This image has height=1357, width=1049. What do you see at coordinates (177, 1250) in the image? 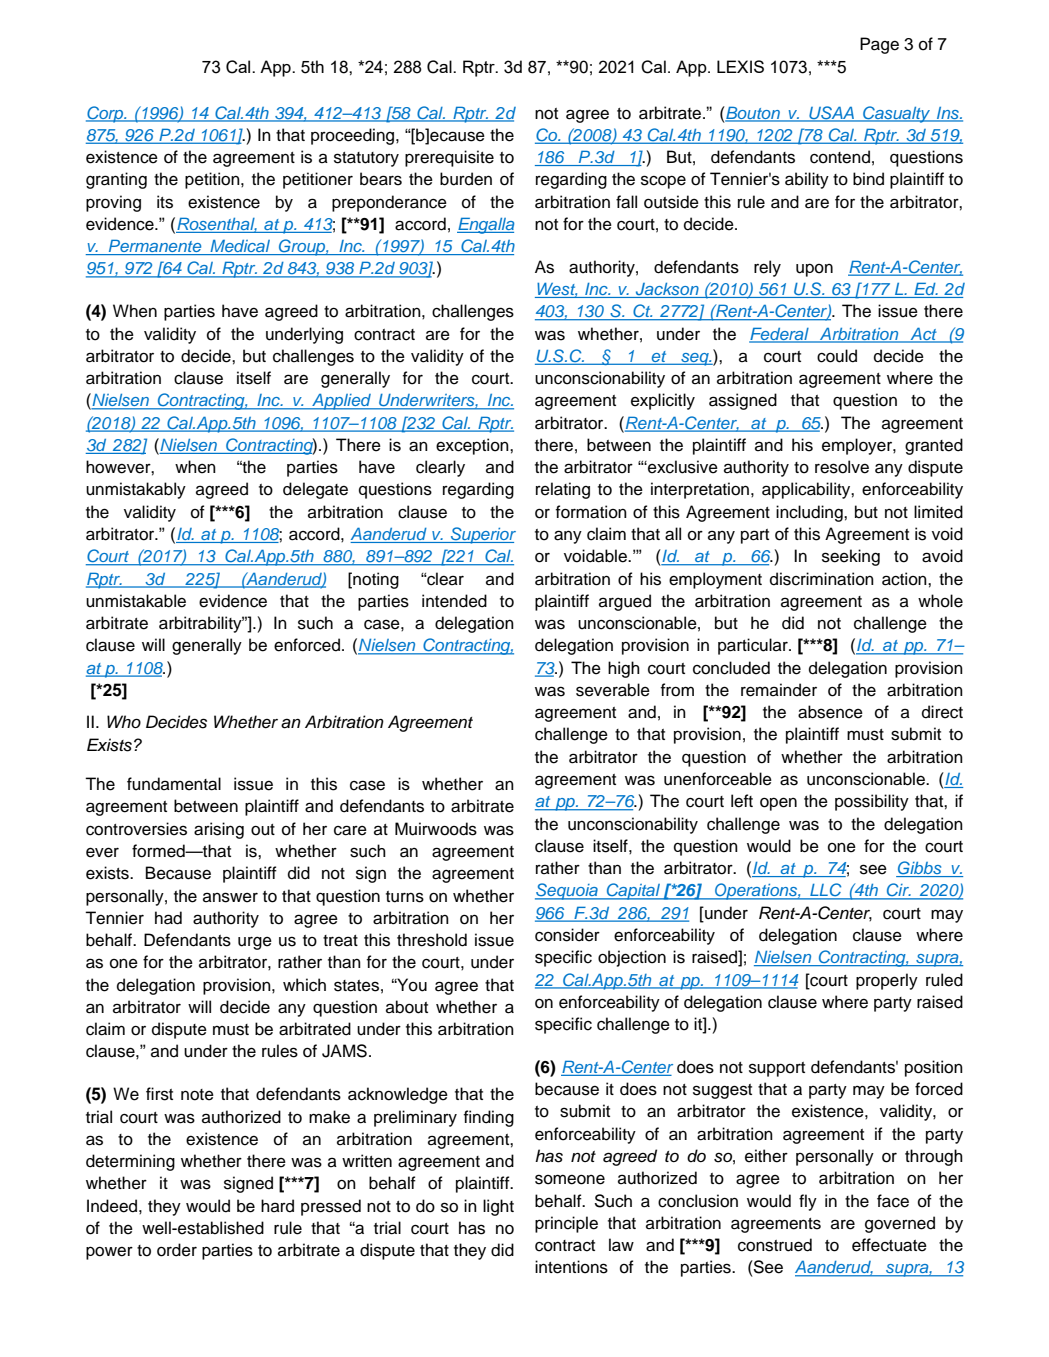
I see `order` at bounding box center [177, 1250].
